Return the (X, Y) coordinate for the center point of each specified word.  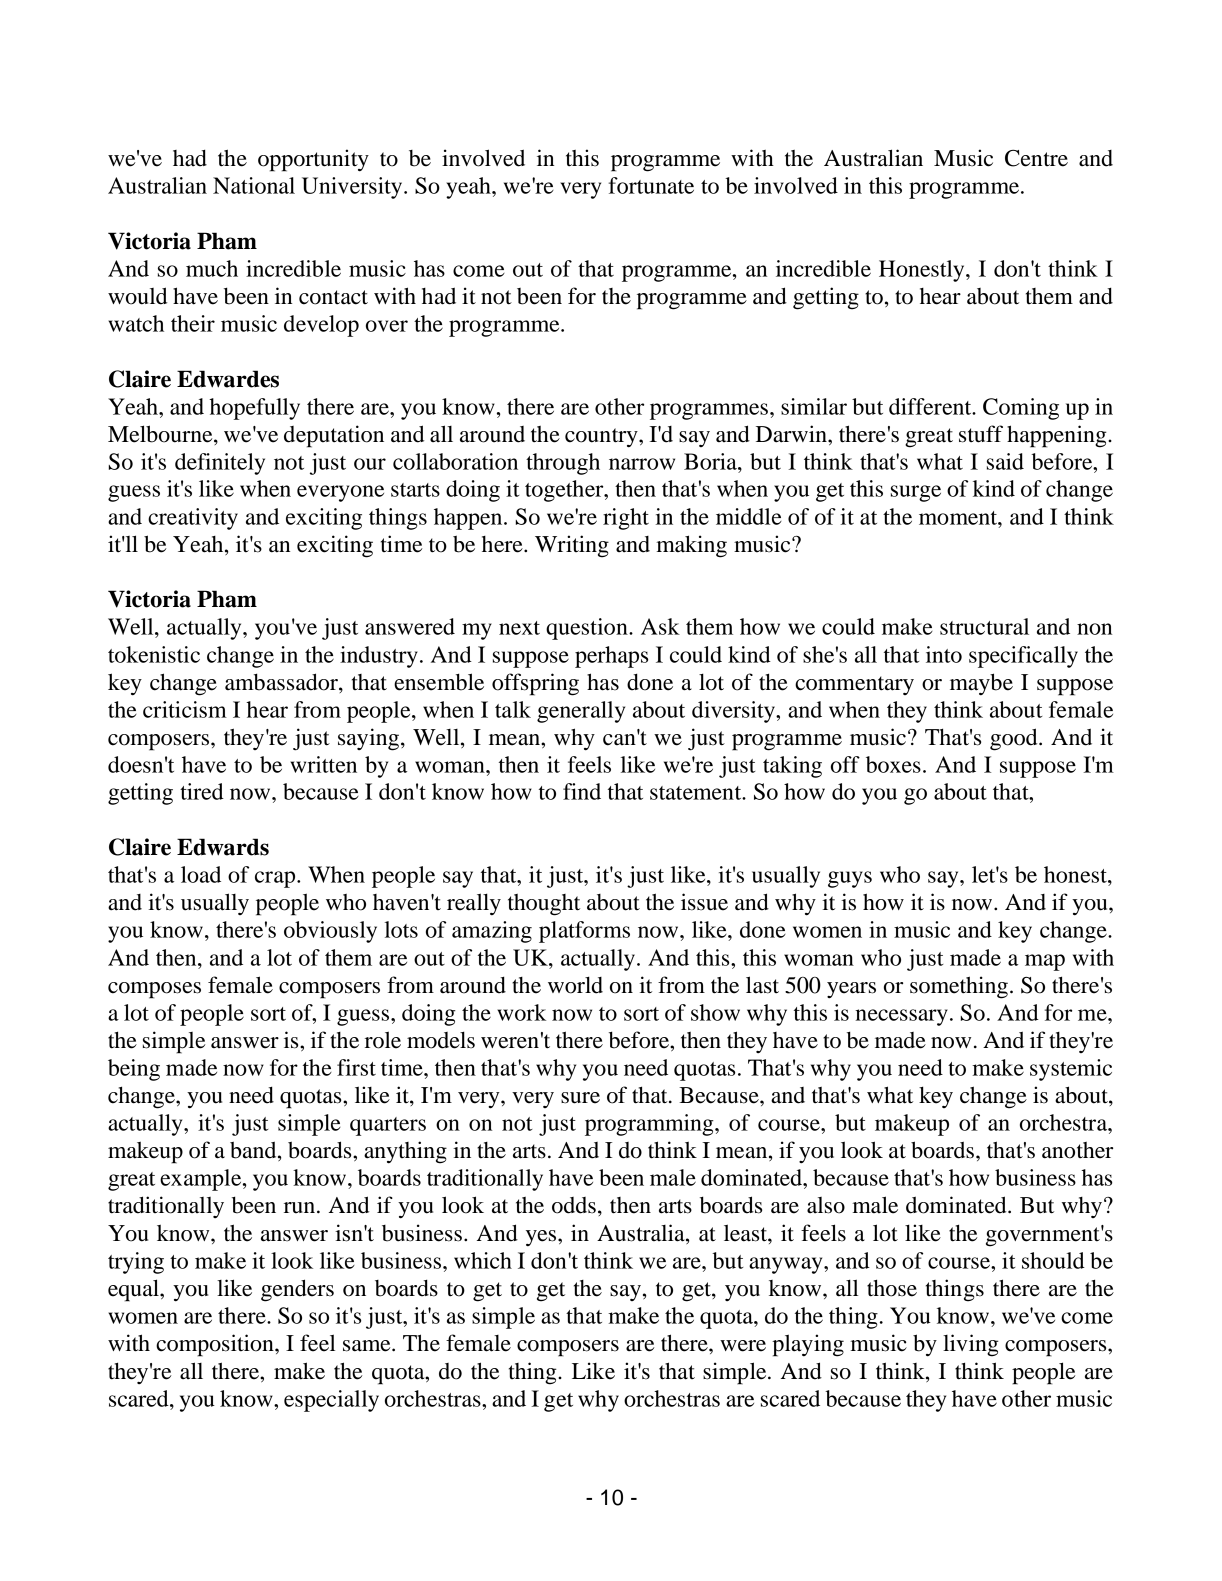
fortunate (651, 185)
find (582, 791)
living (971, 1345)
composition (216, 1345)
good (1015, 739)
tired (202, 791)
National (254, 185)
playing (808, 1345)
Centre (1036, 158)
